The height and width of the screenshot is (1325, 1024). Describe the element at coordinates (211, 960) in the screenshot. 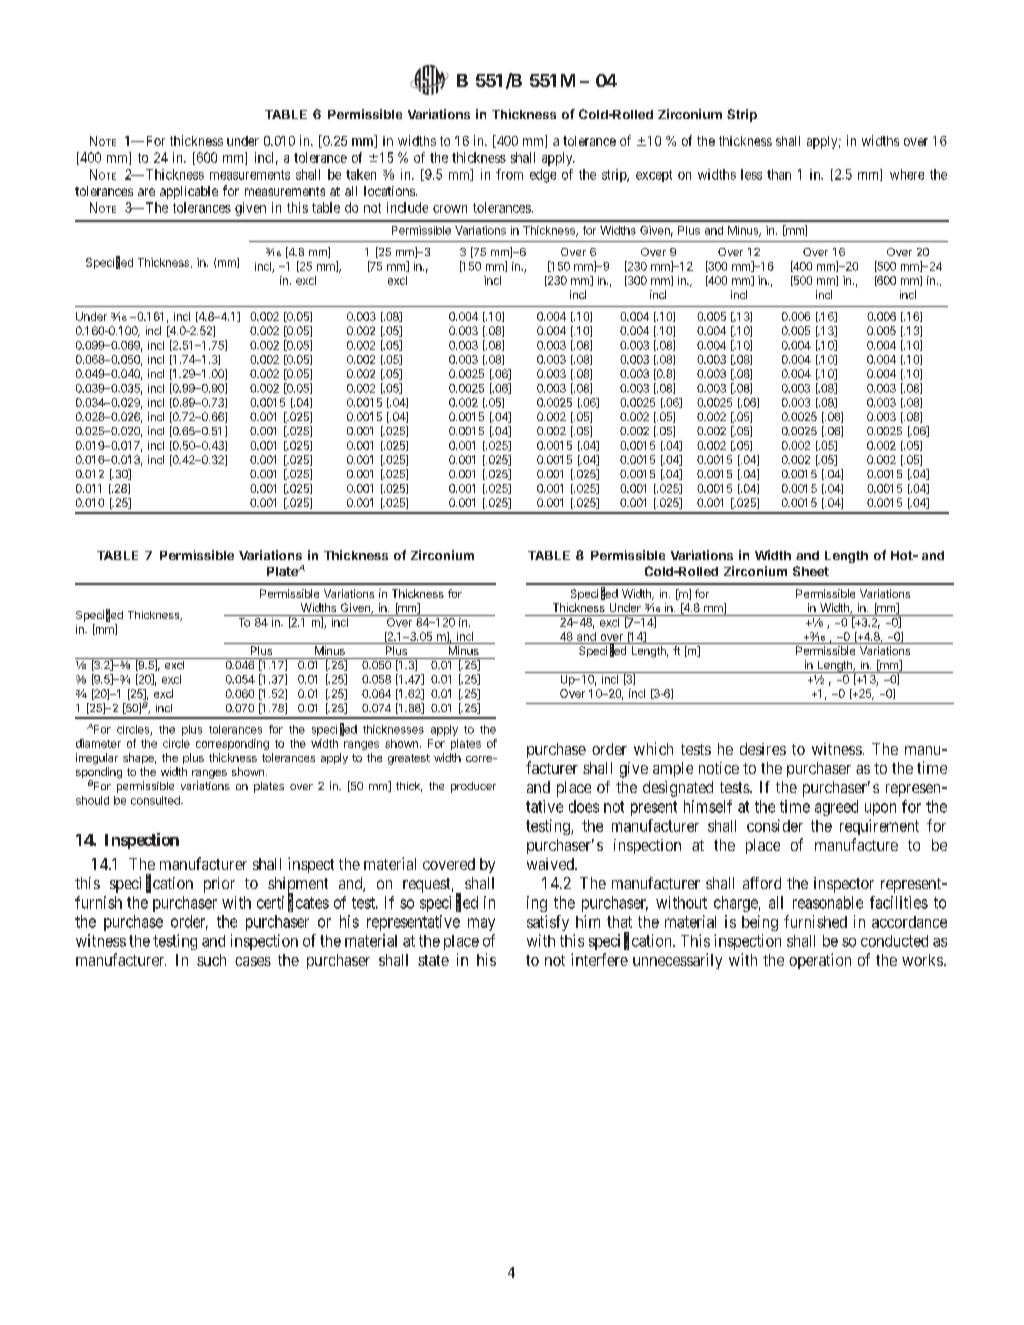

I see `such` at that location.
